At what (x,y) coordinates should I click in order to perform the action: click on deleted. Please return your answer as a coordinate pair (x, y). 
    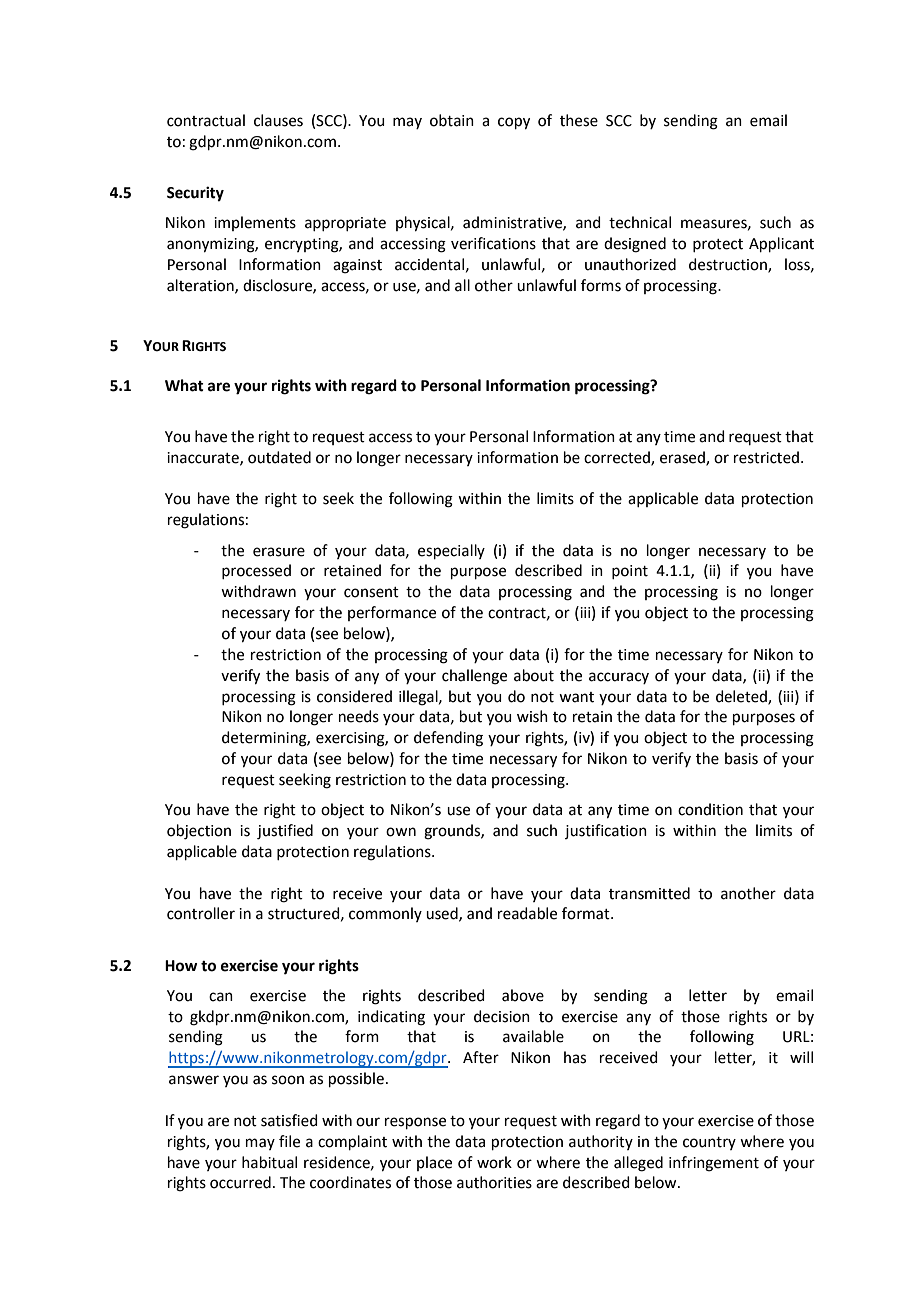
    Looking at the image, I should click on (742, 697).
